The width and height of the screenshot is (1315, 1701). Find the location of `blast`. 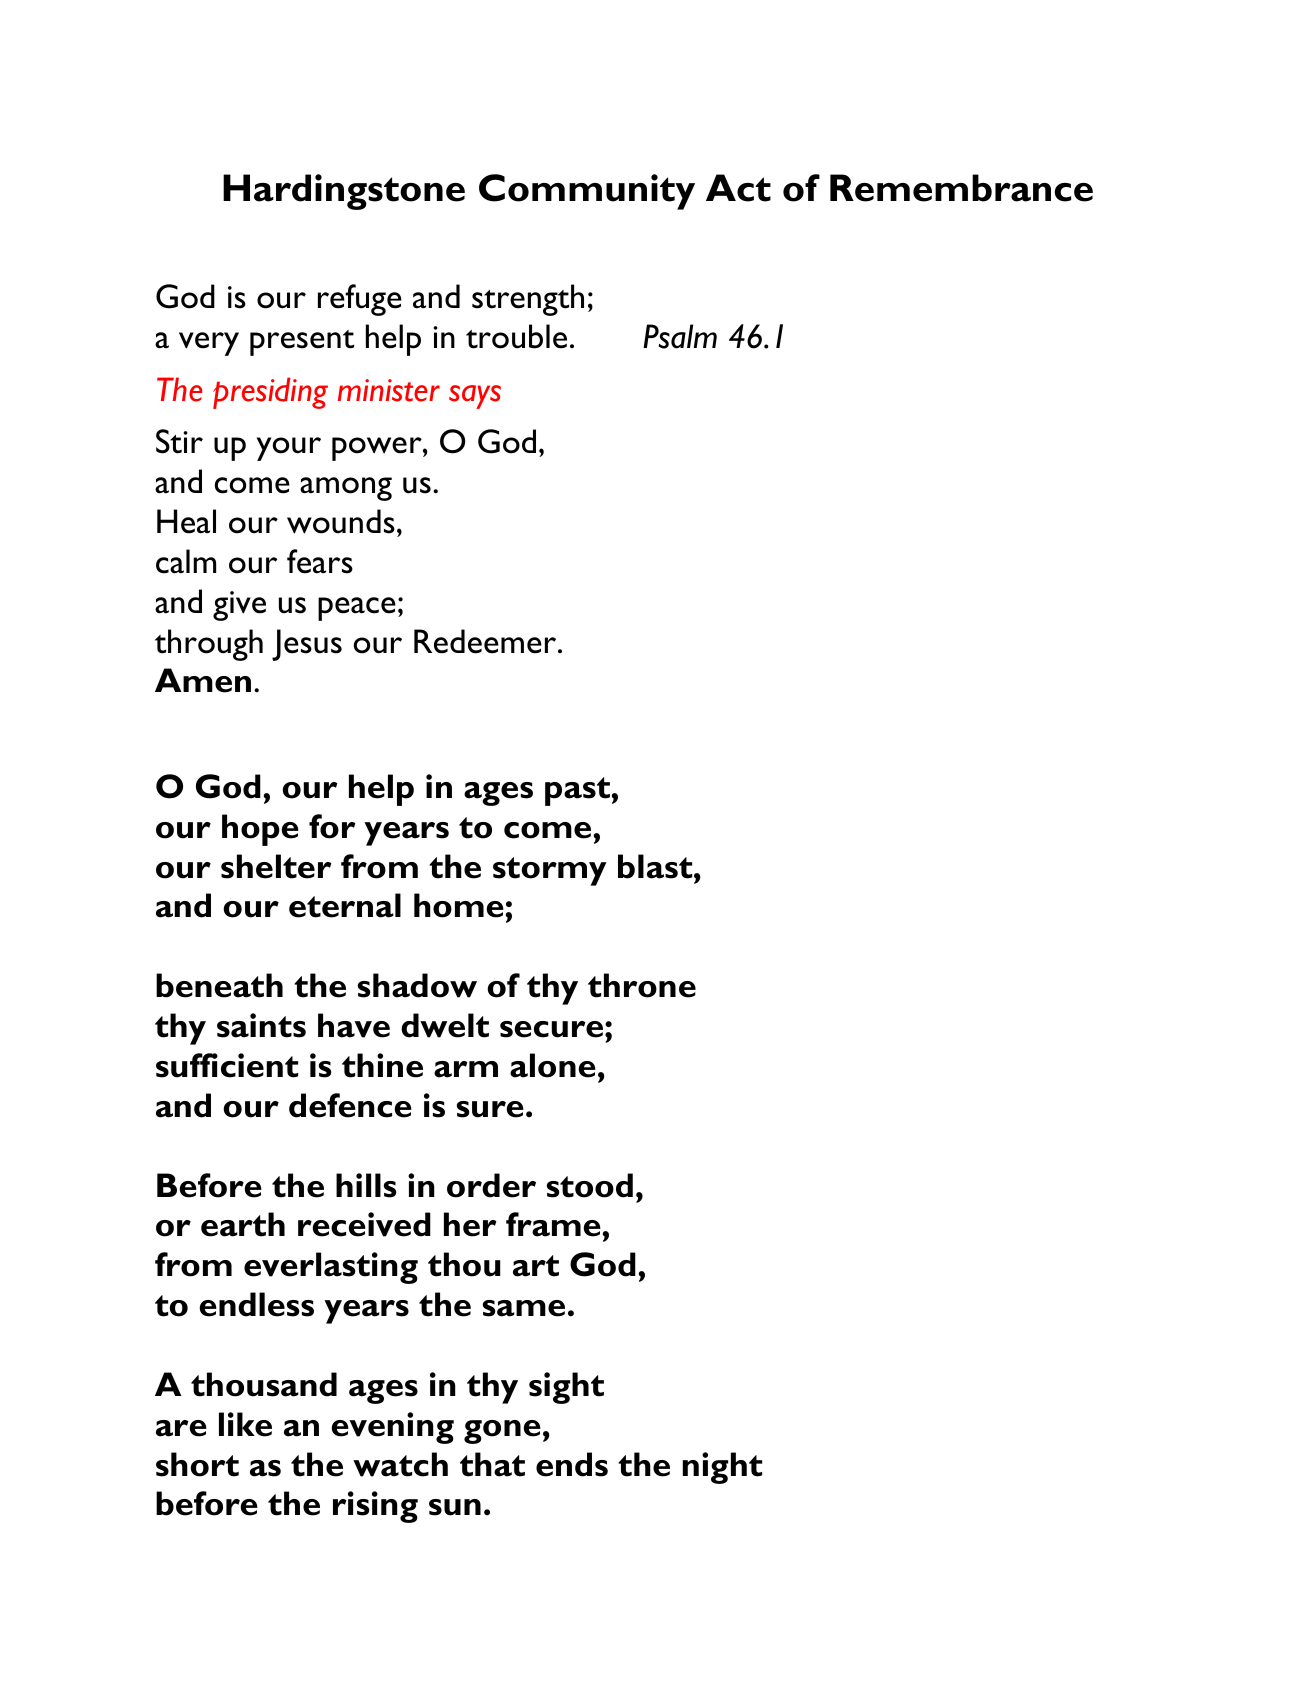

blast is located at coordinates (656, 866).
